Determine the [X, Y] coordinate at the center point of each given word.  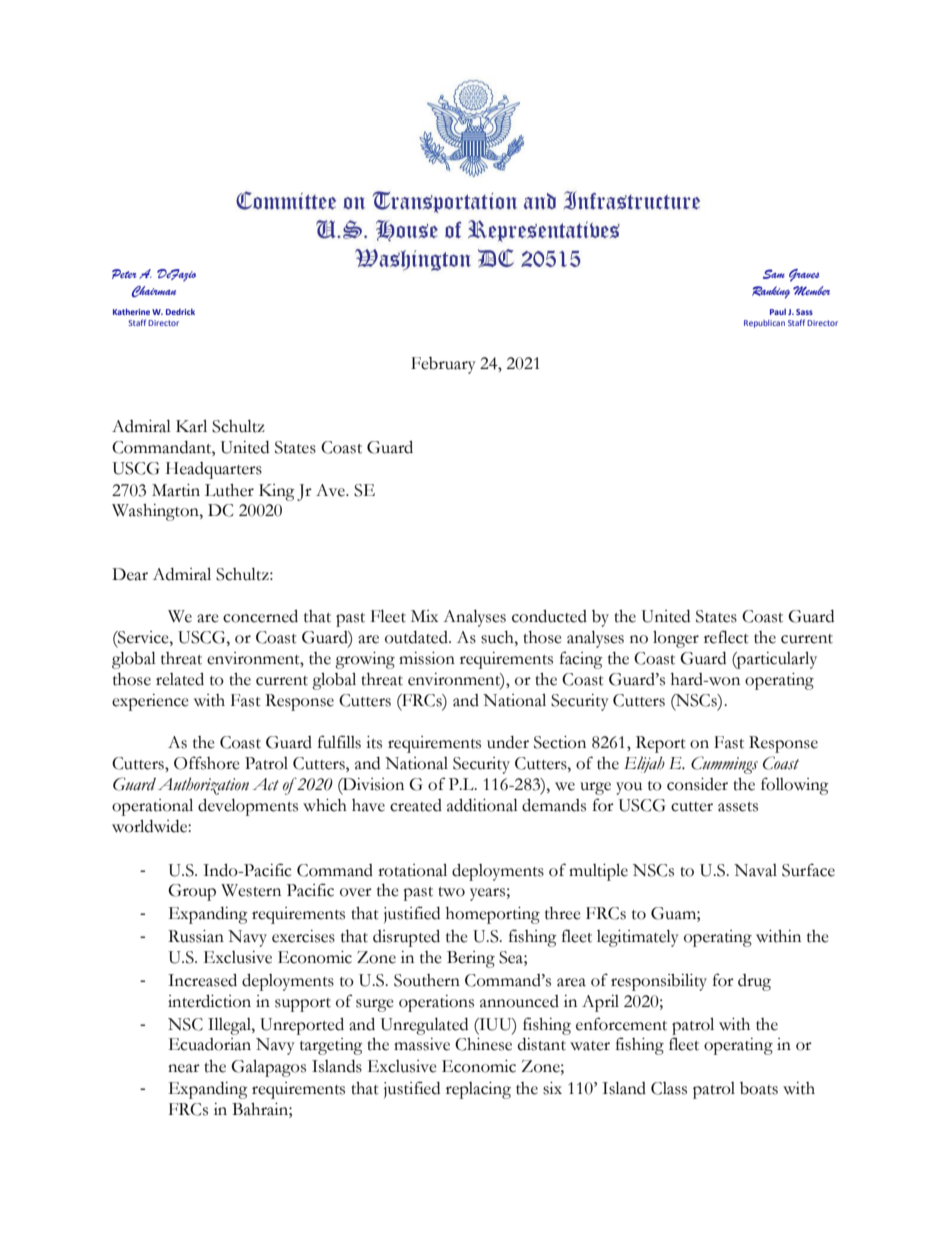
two [451, 892]
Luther [229, 490]
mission [427, 658]
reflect [726, 637]
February [443, 365]
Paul [778, 312]
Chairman [154, 291]
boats [759, 1088]
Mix [424, 616]
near [184, 1068]
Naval [755, 870]
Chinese [483, 1044]
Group [192, 892]
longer [676, 639]
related [180, 679]
